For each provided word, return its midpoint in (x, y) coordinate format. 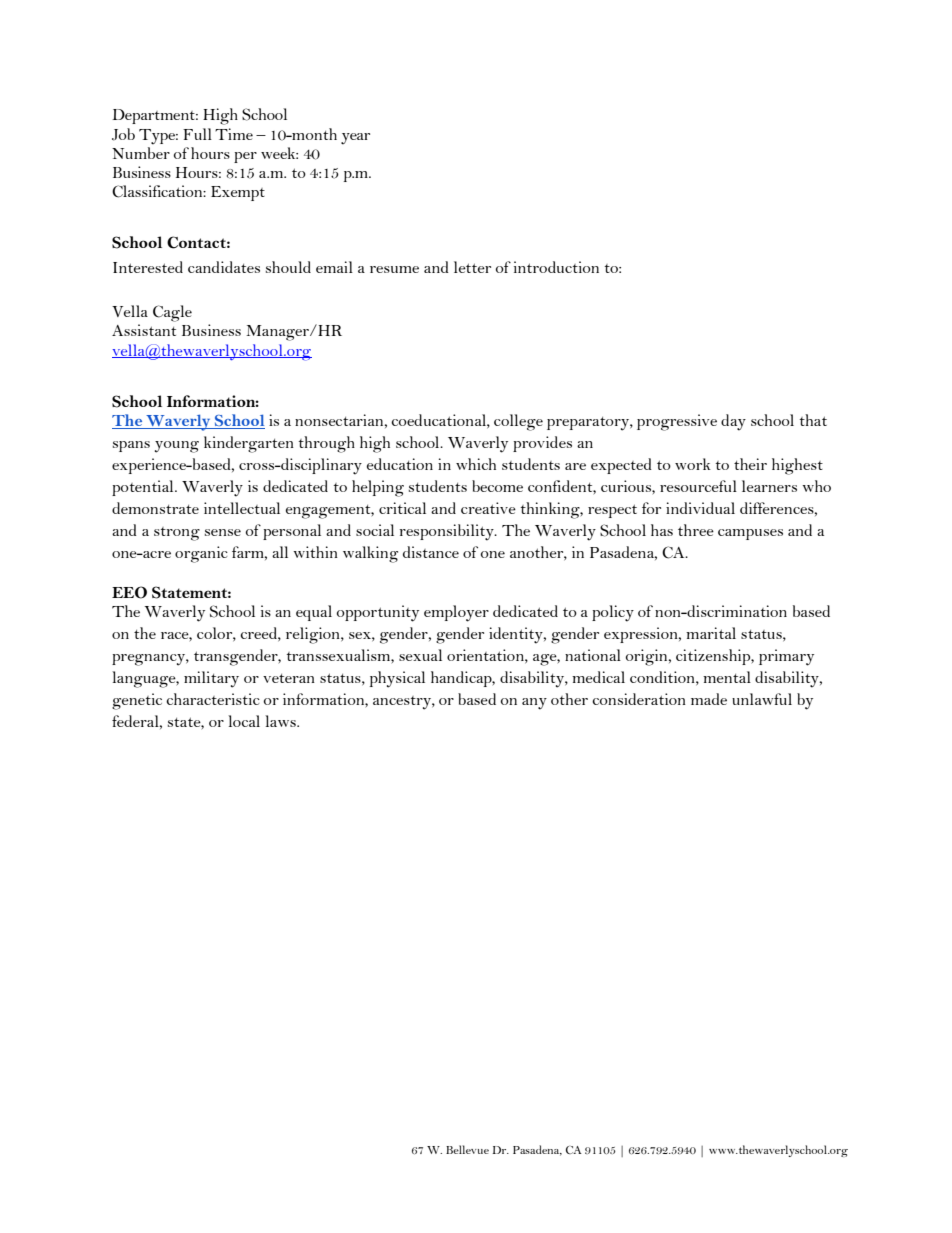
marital (711, 633)
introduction (556, 267)
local (244, 721)
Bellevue (467, 1149)
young (177, 447)
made (709, 699)
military (211, 679)
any (534, 704)
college (518, 422)
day (733, 422)
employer (456, 613)
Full (197, 134)
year (355, 139)
